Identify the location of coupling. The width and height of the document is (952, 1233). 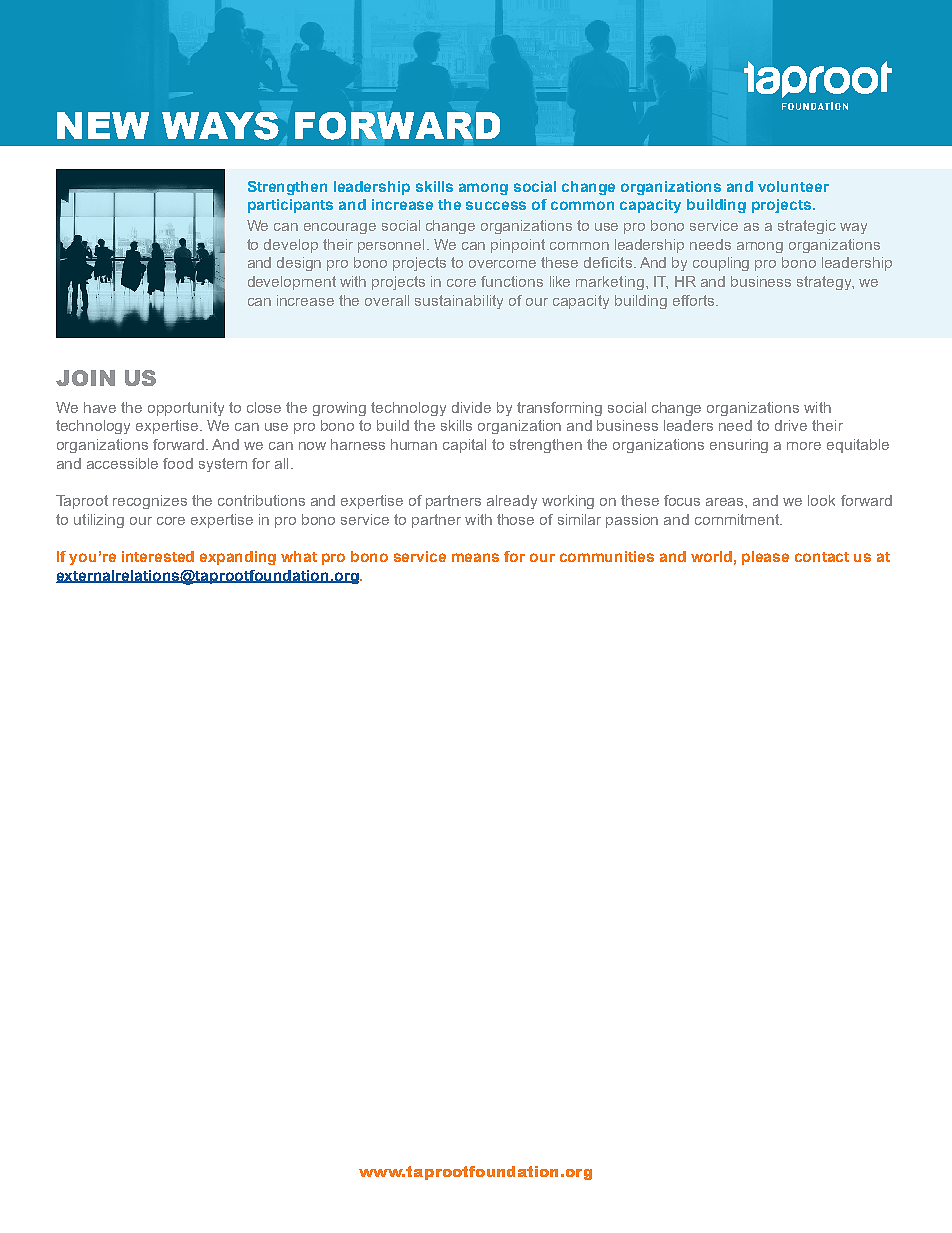
(721, 264).
